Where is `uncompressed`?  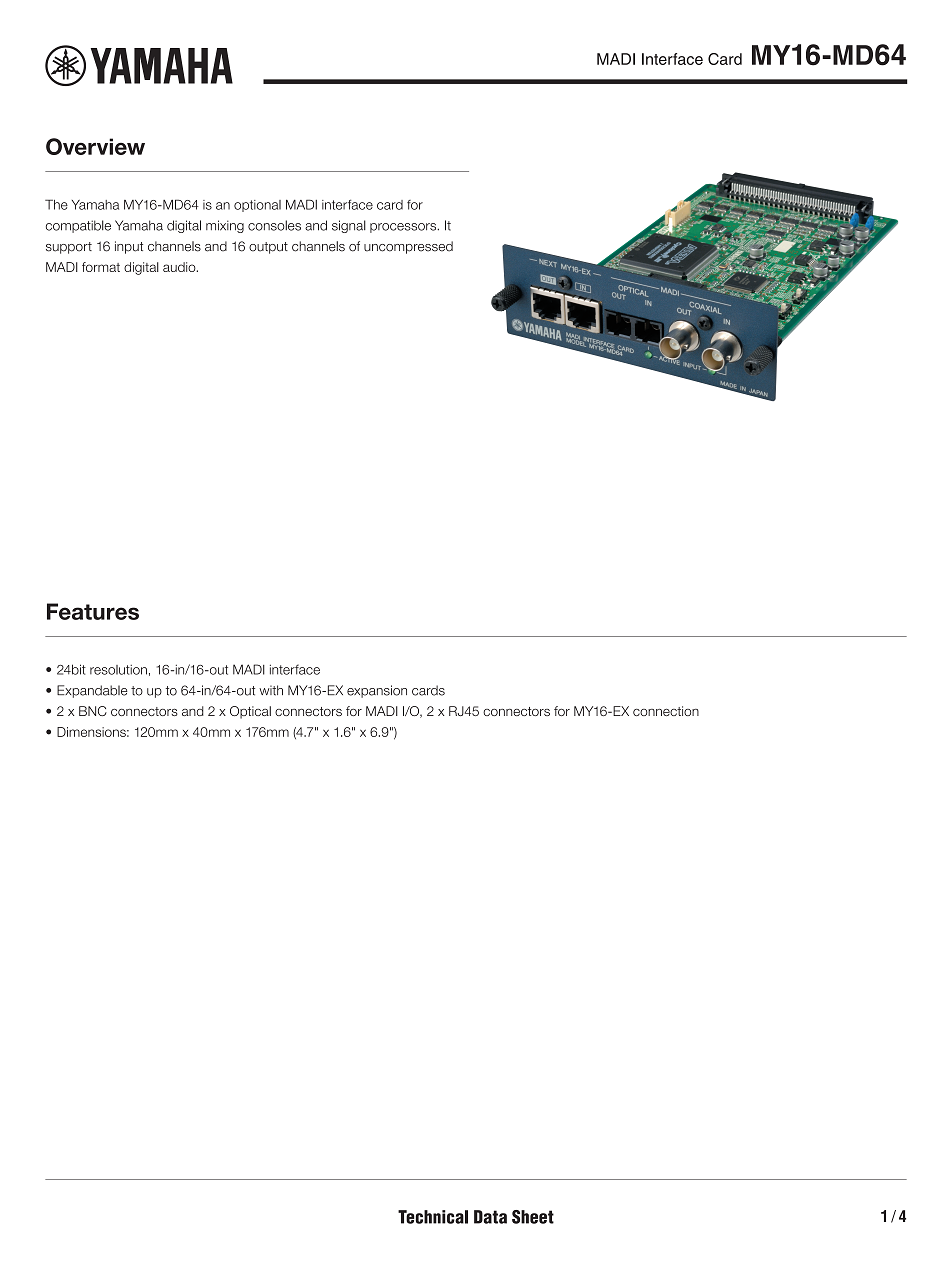
uncompressed is located at coordinates (408, 247).
